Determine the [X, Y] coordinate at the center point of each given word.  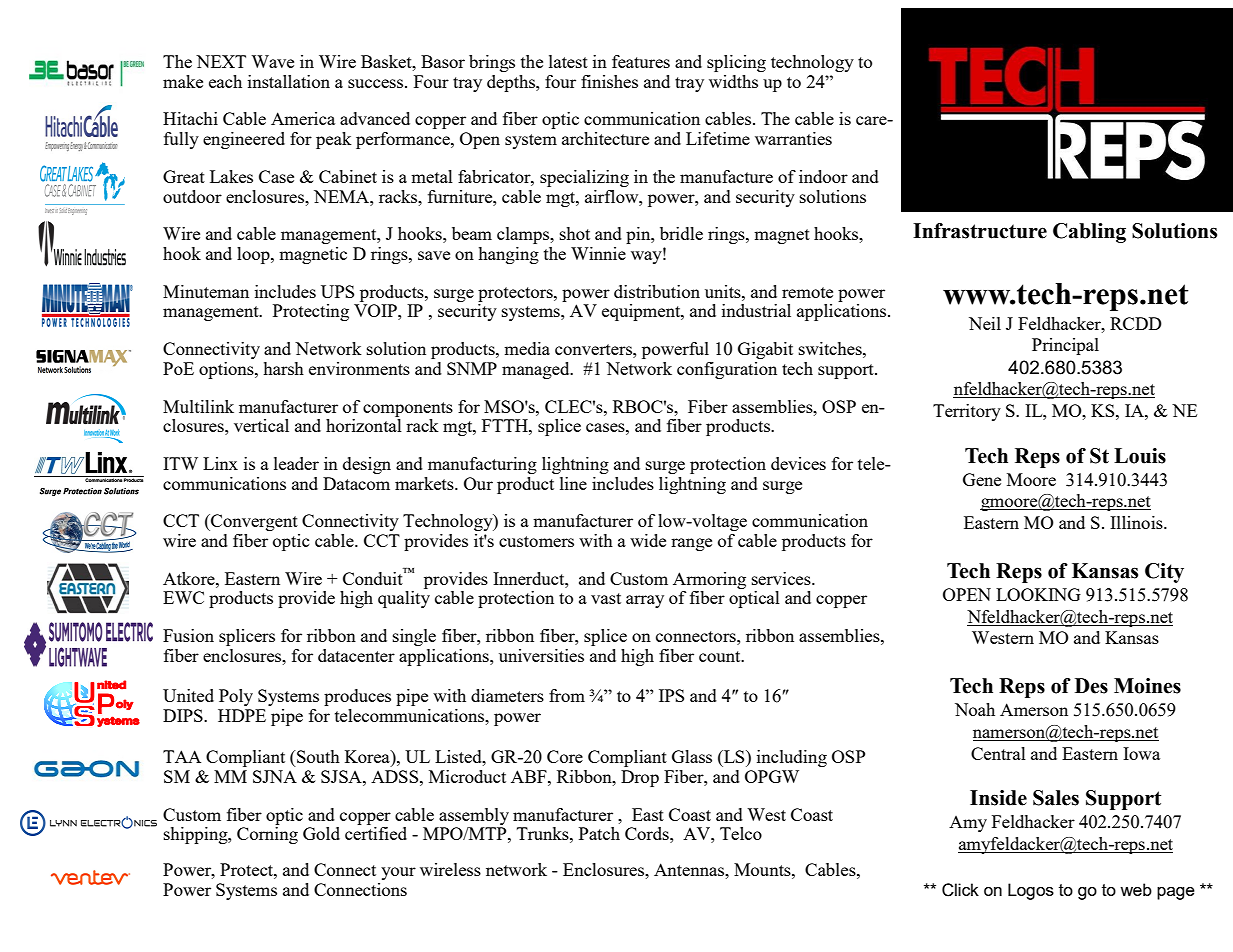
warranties [793, 138]
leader [296, 463]
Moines [1147, 686]
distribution [657, 291]
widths [733, 81]
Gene [982, 479]
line [573, 483]
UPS [337, 291]
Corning [267, 835]
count [721, 656]
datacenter [356, 655]
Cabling [1089, 233]
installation [289, 81]
